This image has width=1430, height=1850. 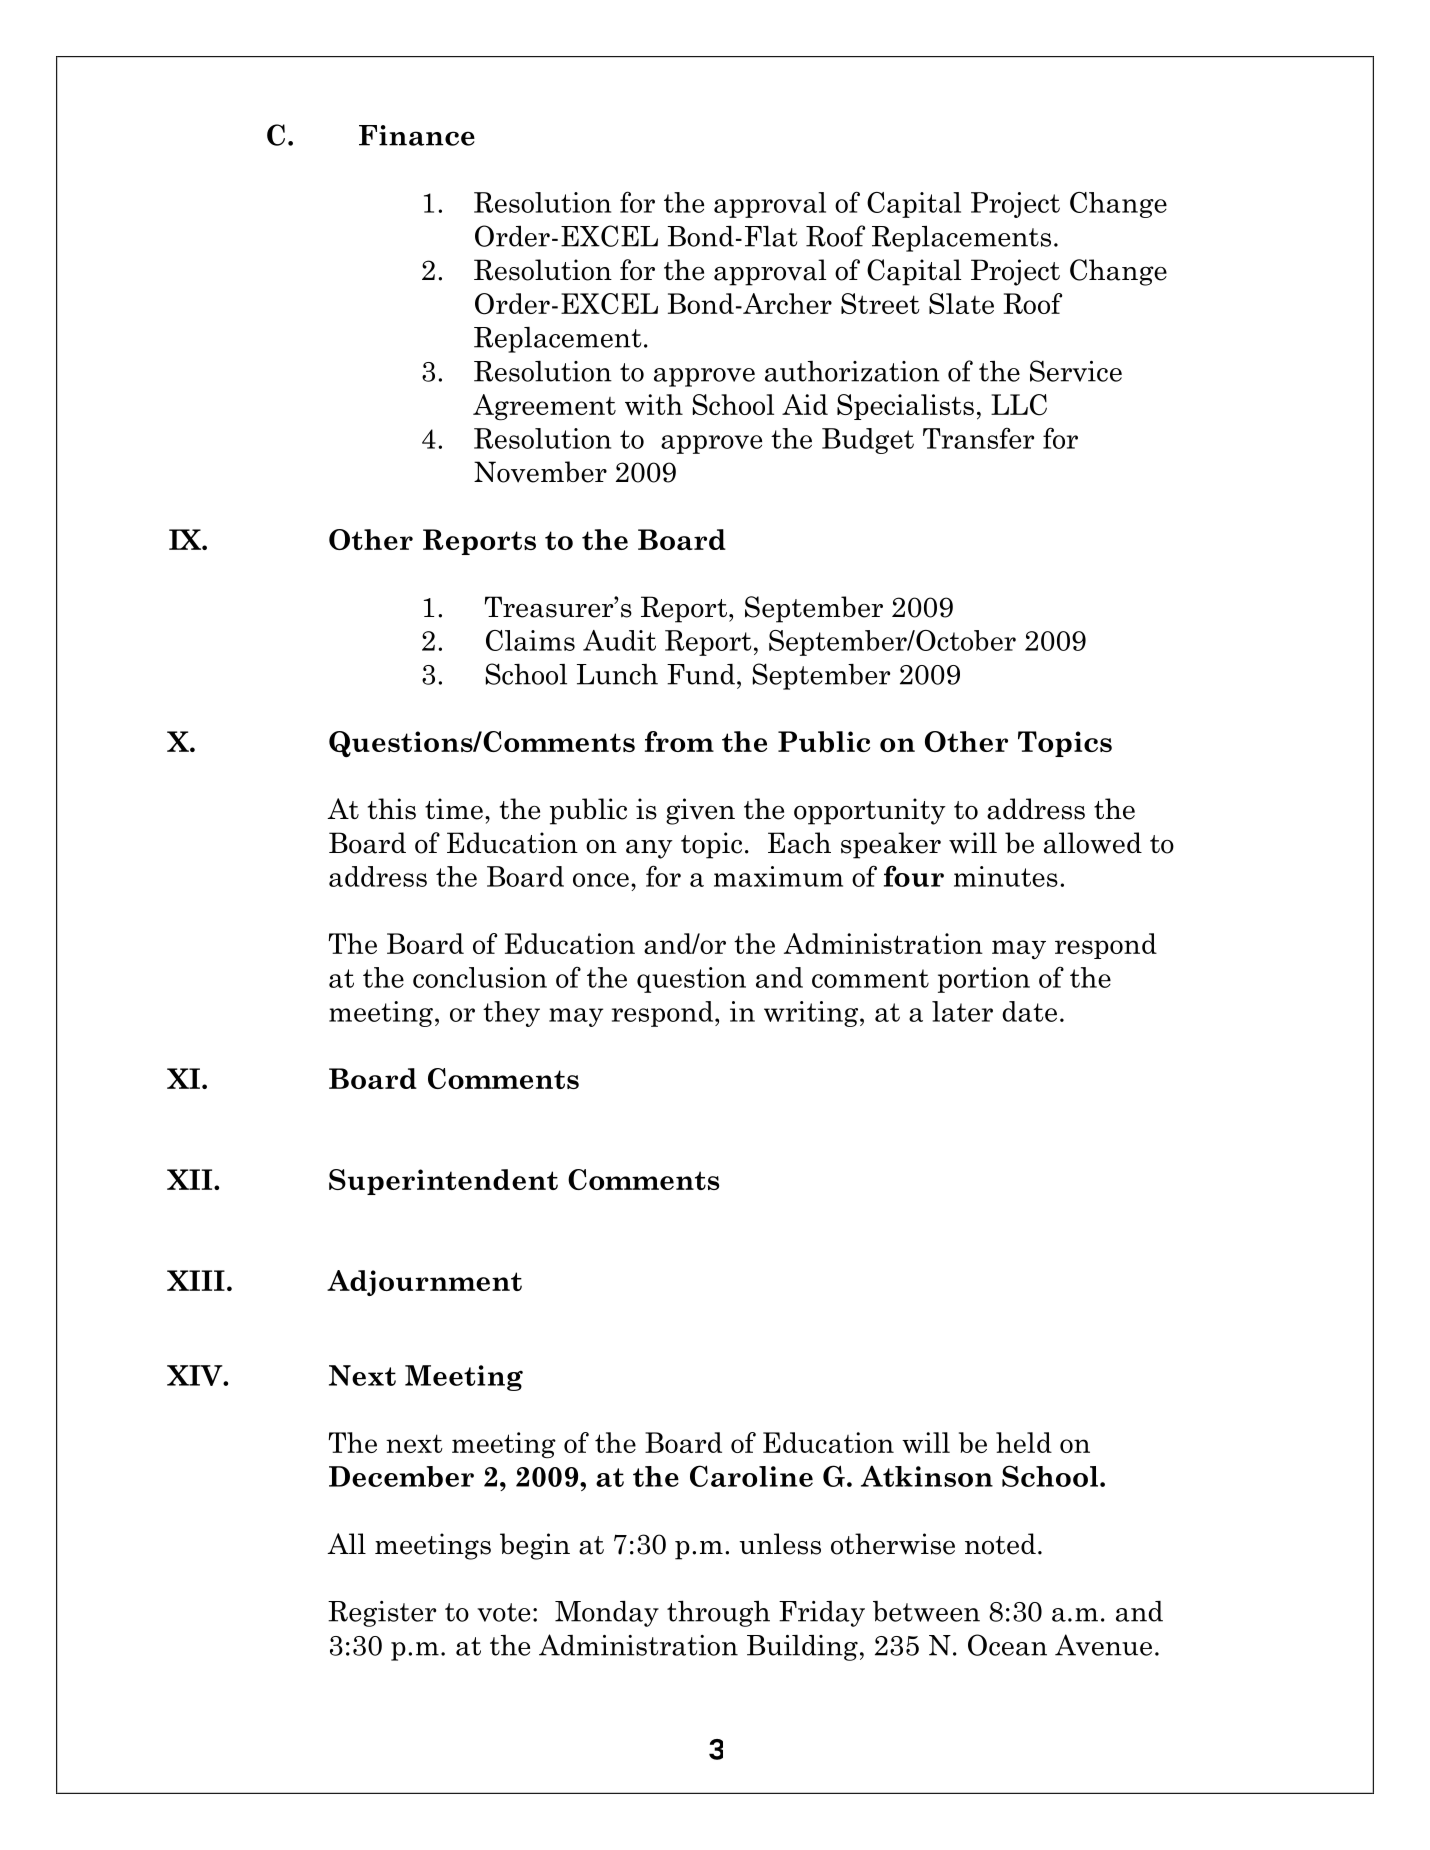 I want to click on with, so click(x=654, y=404).
